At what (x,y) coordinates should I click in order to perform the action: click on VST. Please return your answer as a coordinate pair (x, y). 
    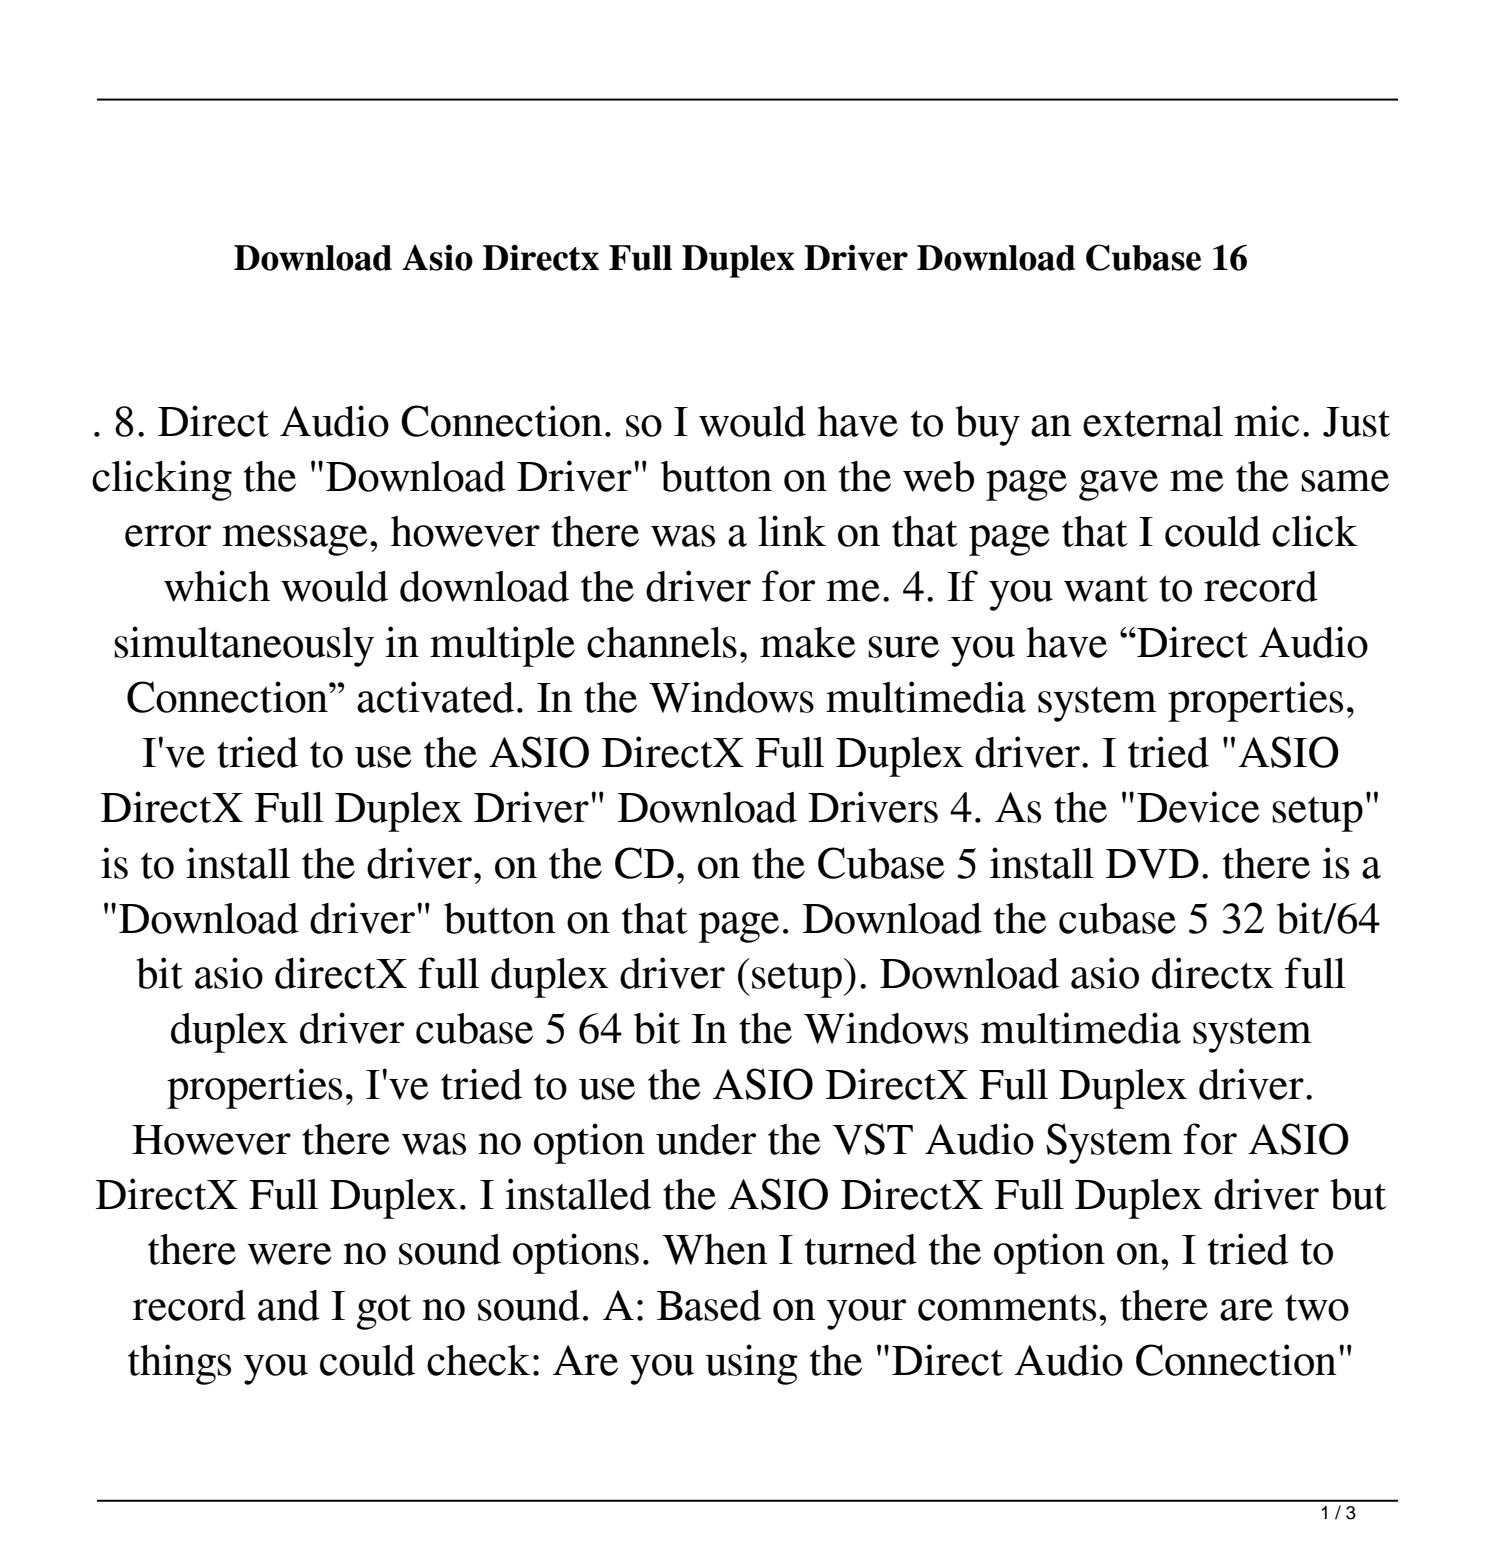
    Looking at the image, I should click on (872, 1139).
